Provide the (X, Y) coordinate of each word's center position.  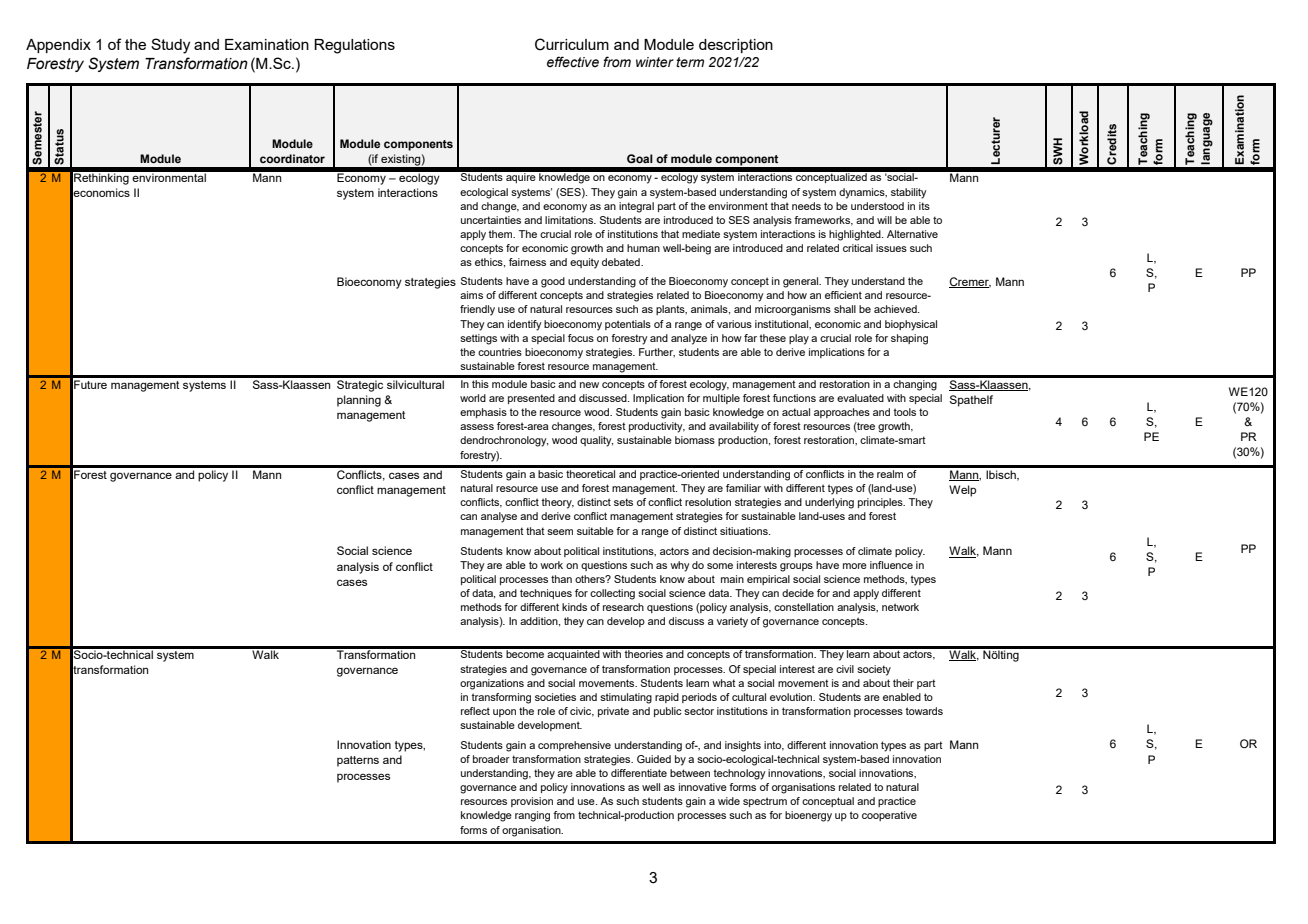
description (736, 46)
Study (170, 46)
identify (525, 325)
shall (845, 309)
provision (532, 802)
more (855, 566)
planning (359, 401)
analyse (499, 517)
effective (573, 62)
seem (560, 532)
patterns (358, 761)
